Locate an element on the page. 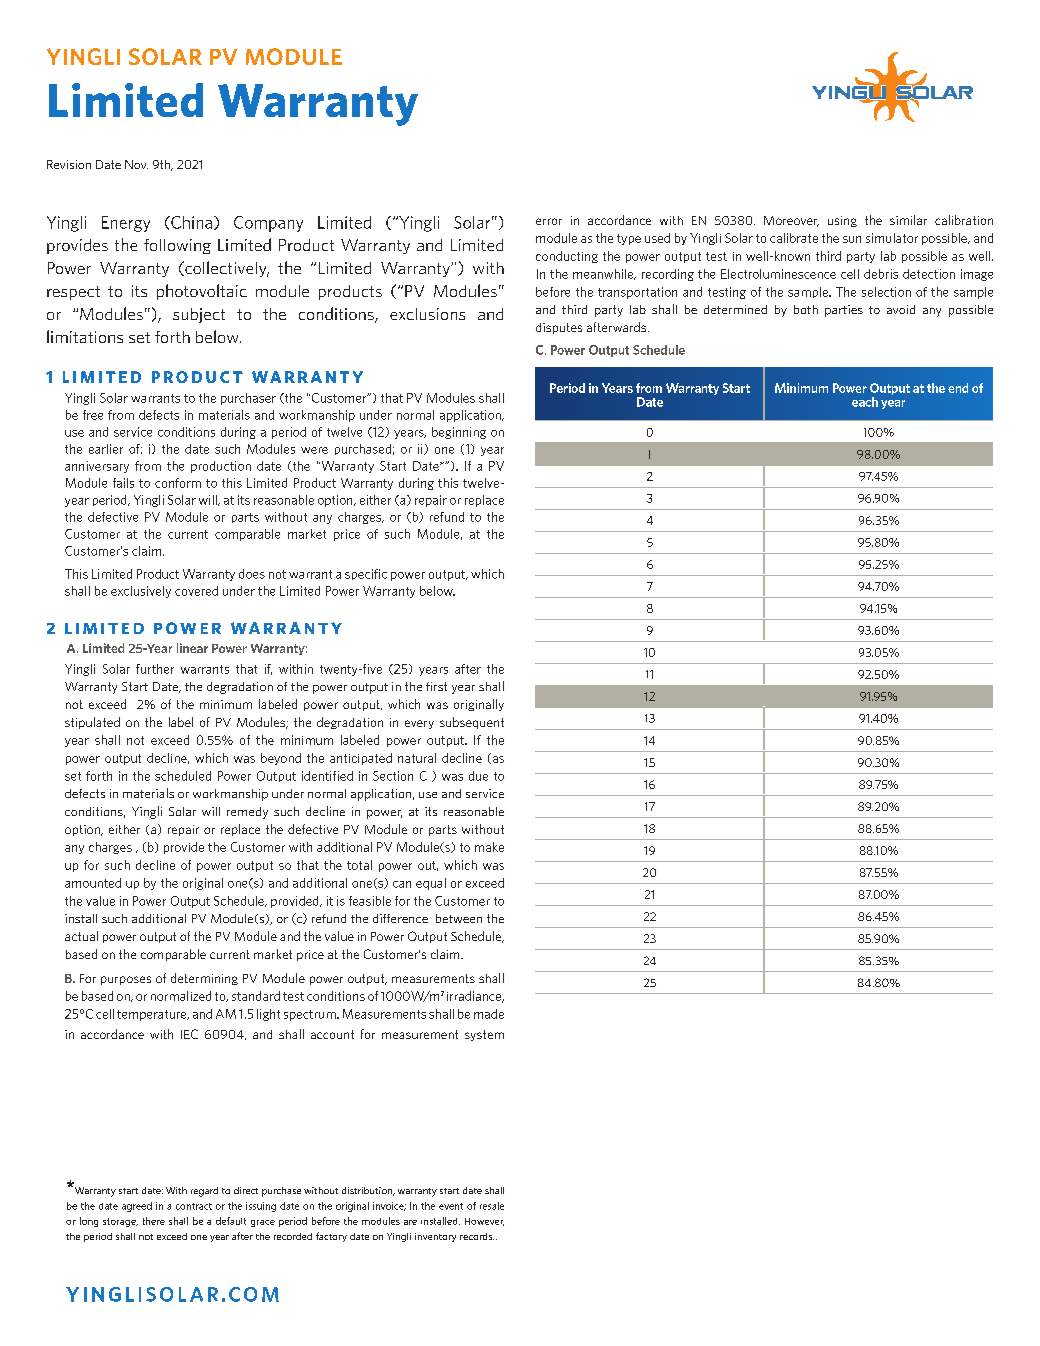  error is located at coordinates (549, 221).
